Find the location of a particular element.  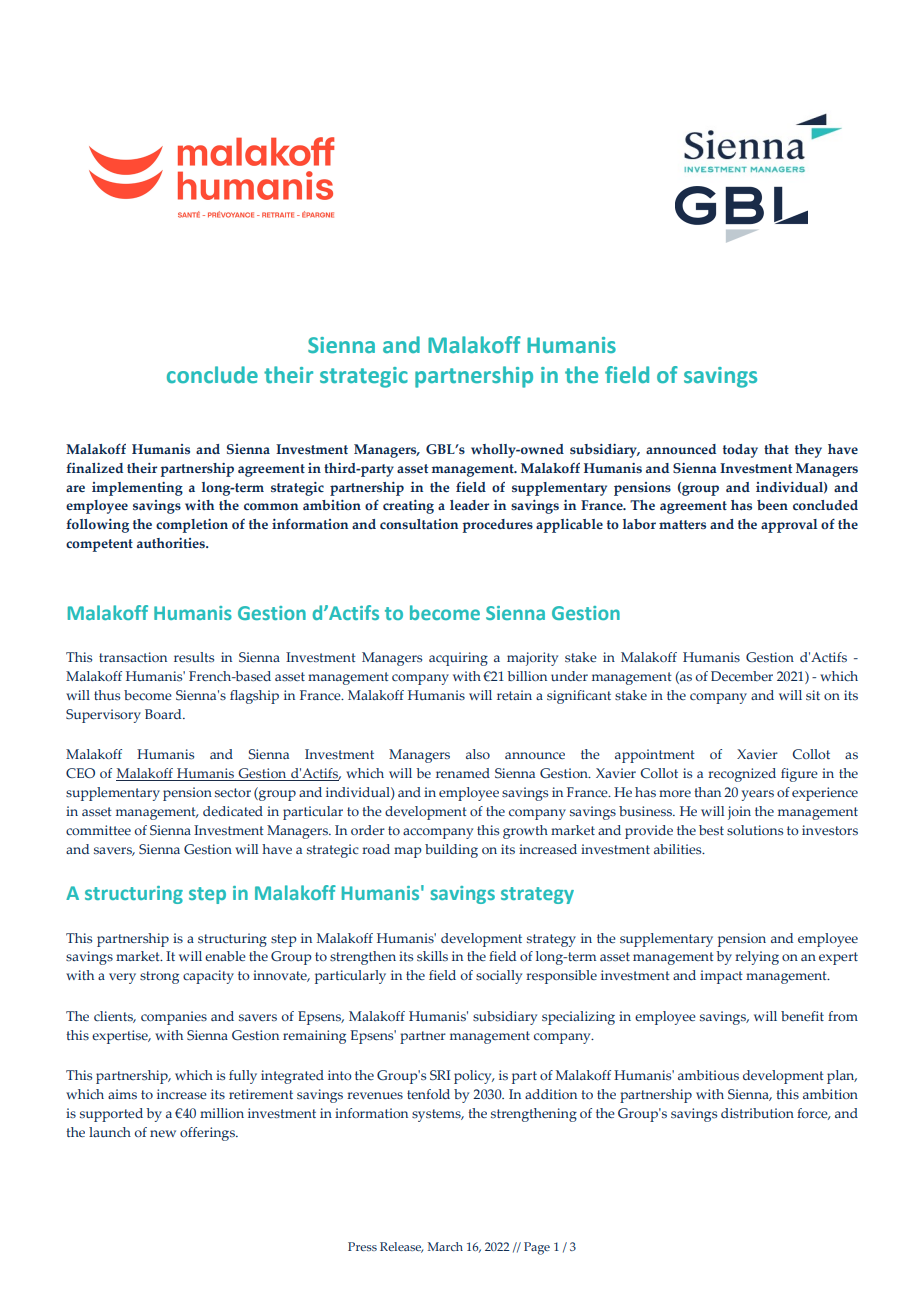

leader is located at coordinates (469, 505).
